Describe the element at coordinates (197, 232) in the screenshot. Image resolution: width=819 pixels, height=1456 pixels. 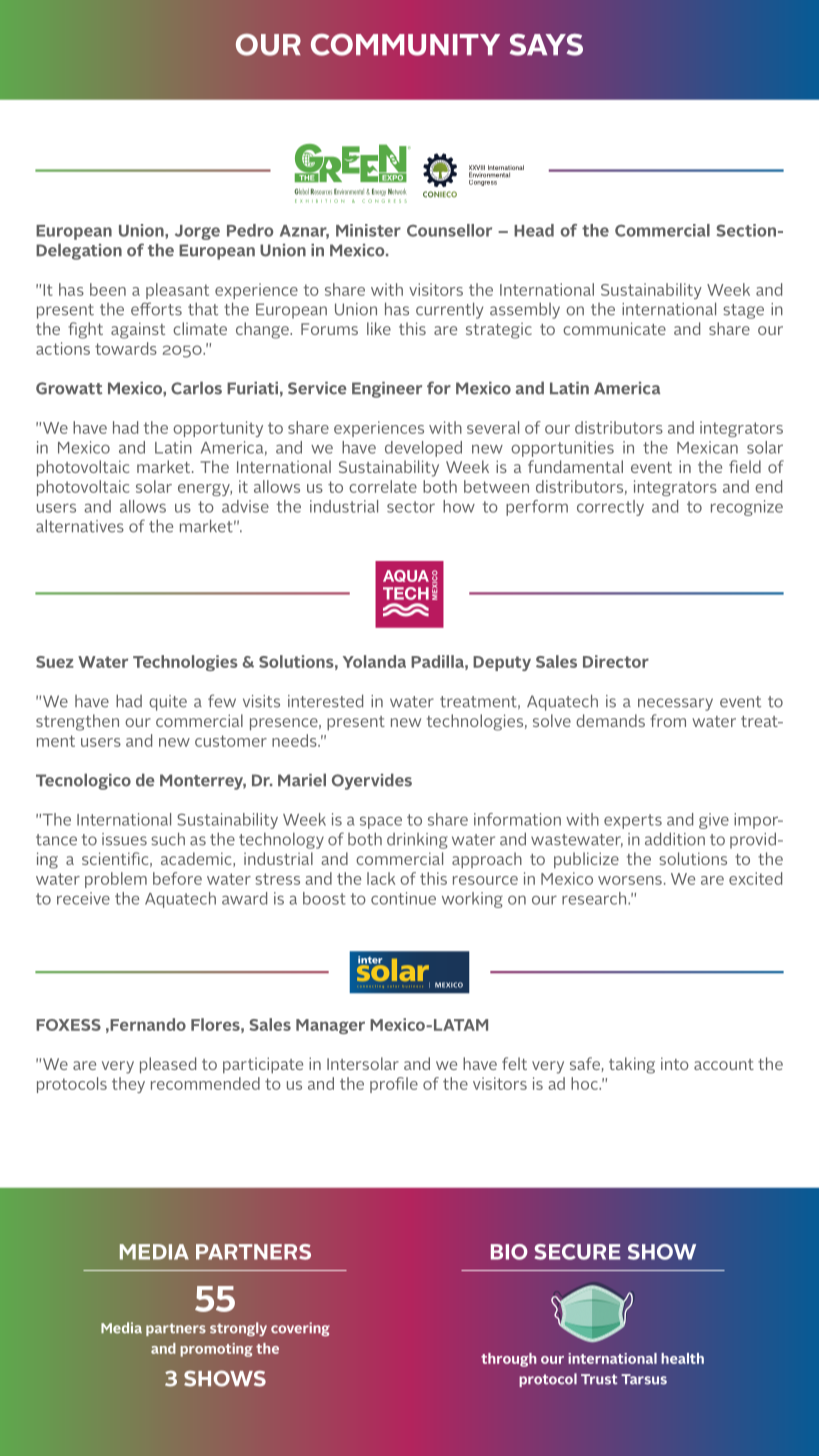
I see `Jorge` at that location.
